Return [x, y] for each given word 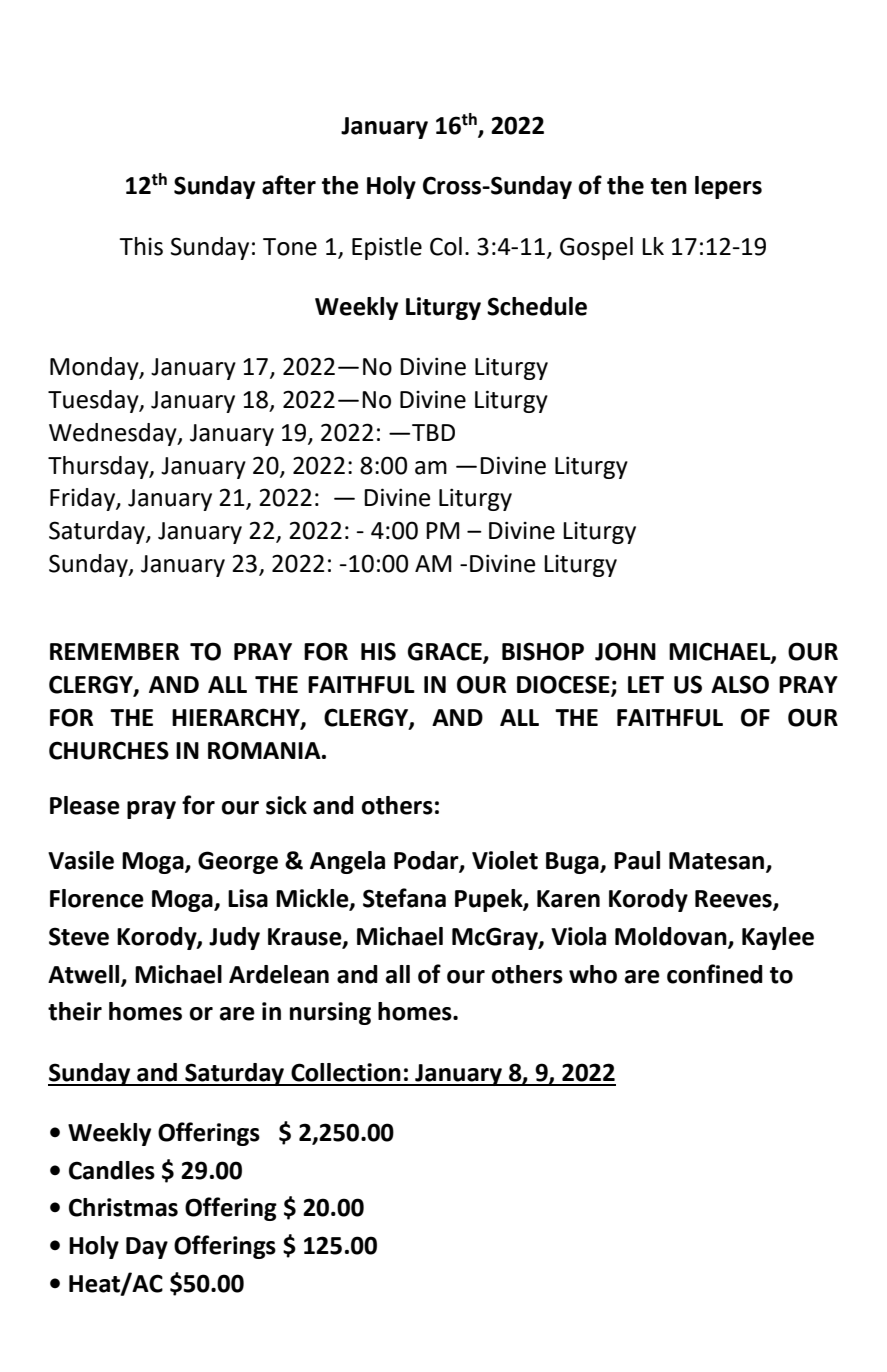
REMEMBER [114, 651]
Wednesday [114, 434]
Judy [234, 938]
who [593, 974]
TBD [433, 432]
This [141, 246]
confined [715, 974]
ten [669, 186]
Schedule [537, 306]
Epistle [387, 248]
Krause [306, 937]
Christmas [123, 1207]
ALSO [740, 684]
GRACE [446, 652]
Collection [346, 1072]
